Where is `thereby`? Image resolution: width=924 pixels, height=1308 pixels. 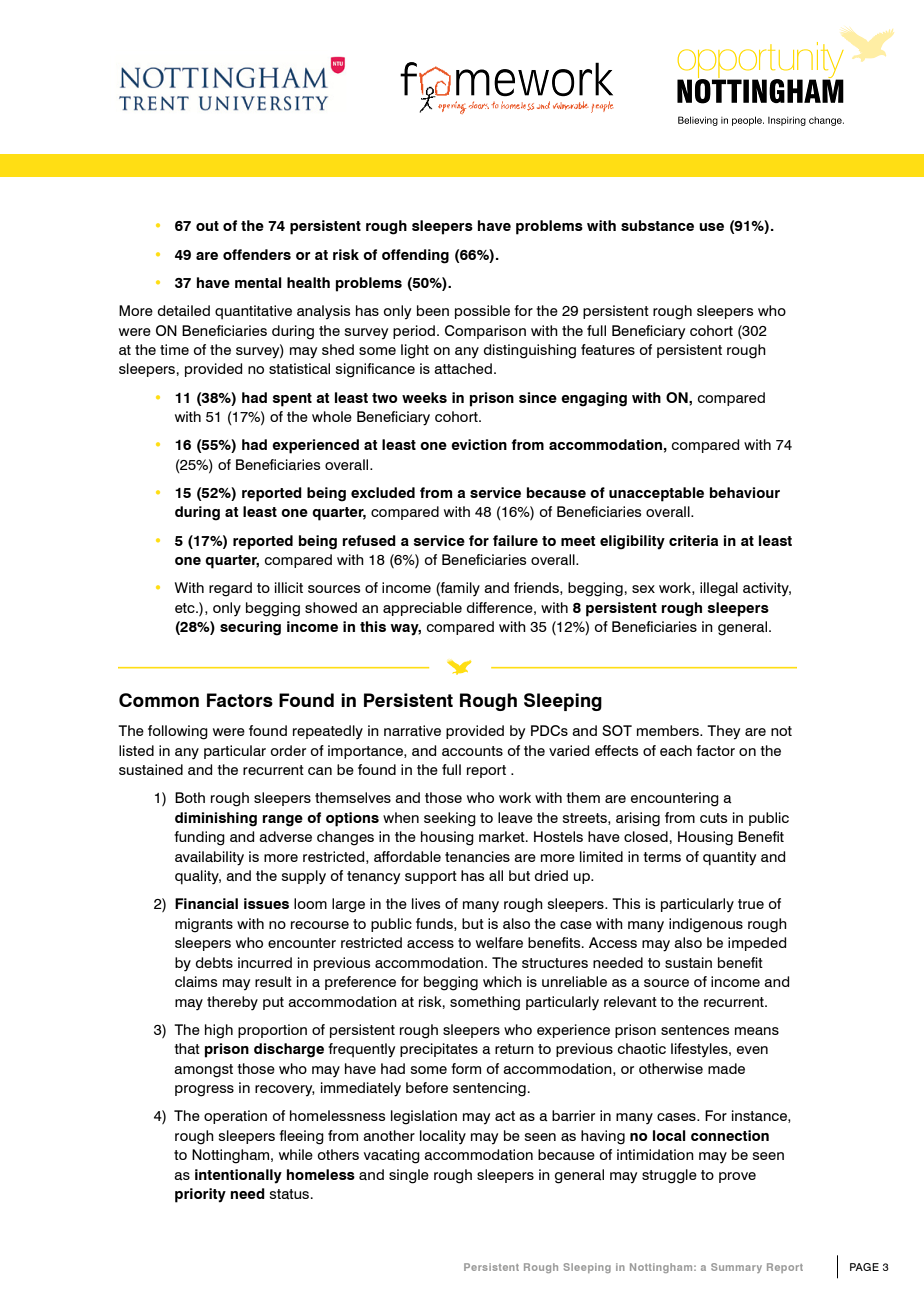
thereby is located at coordinates (232, 1003).
